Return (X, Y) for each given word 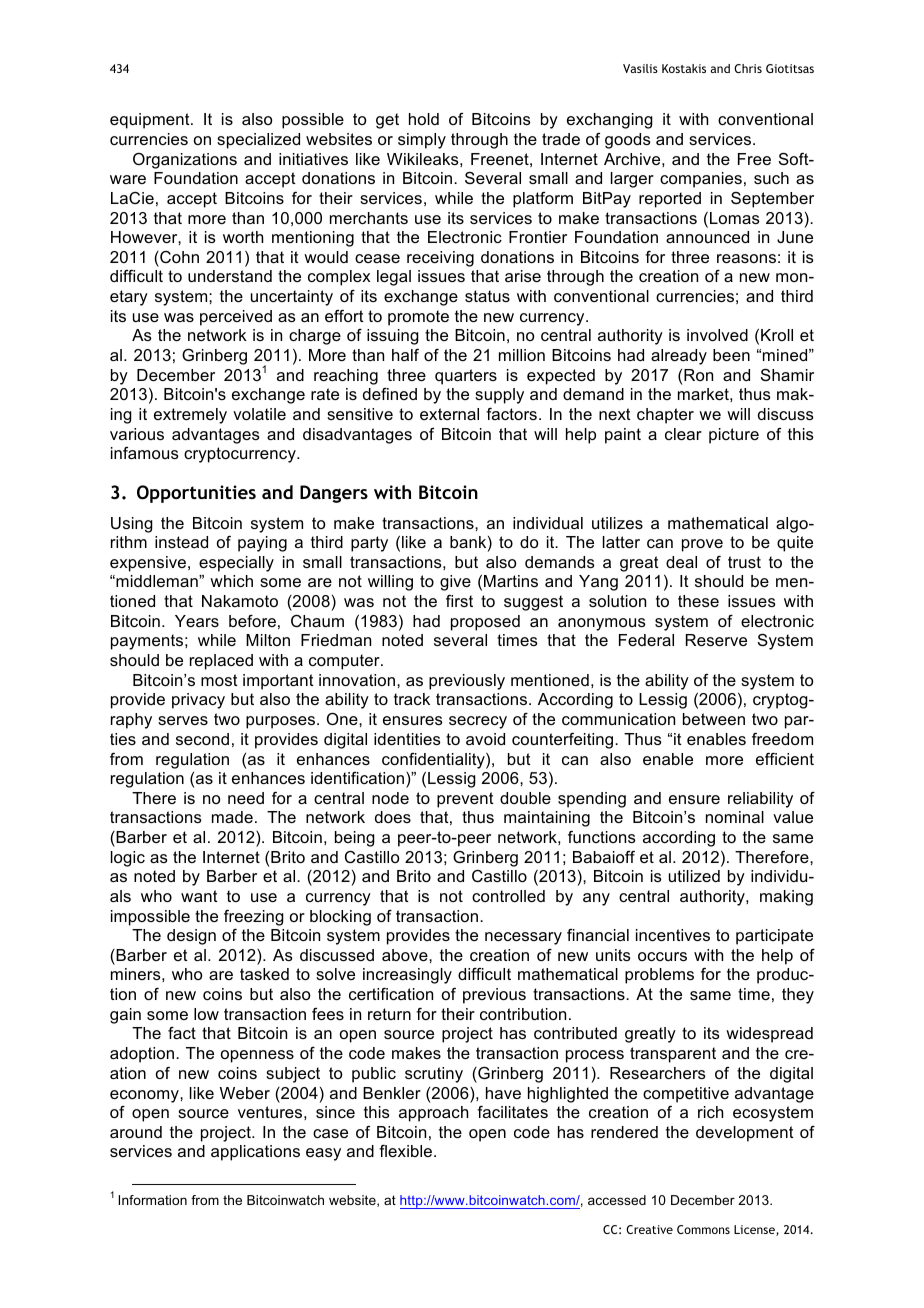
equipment (151, 121)
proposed (485, 623)
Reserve (716, 640)
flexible (405, 1151)
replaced (221, 662)
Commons (703, 1229)
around (136, 1132)
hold (424, 119)
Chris (748, 68)
